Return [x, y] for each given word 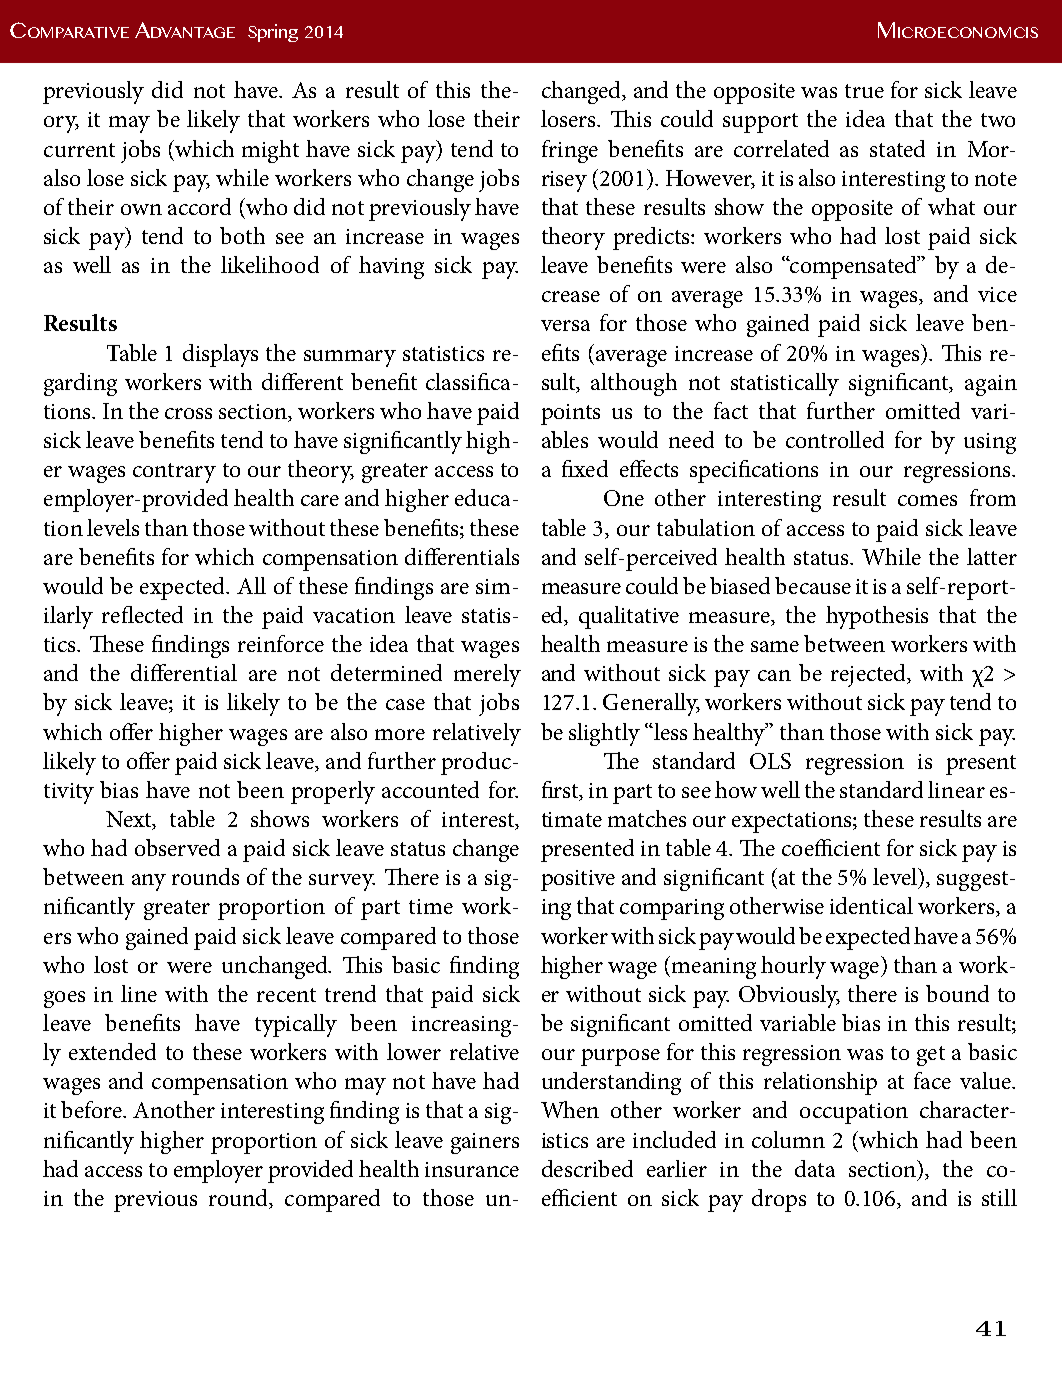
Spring [273, 33]
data [815, 1168]
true [864, 91]
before [93, 1109]
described [587, 1168]
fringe [570, 151]
